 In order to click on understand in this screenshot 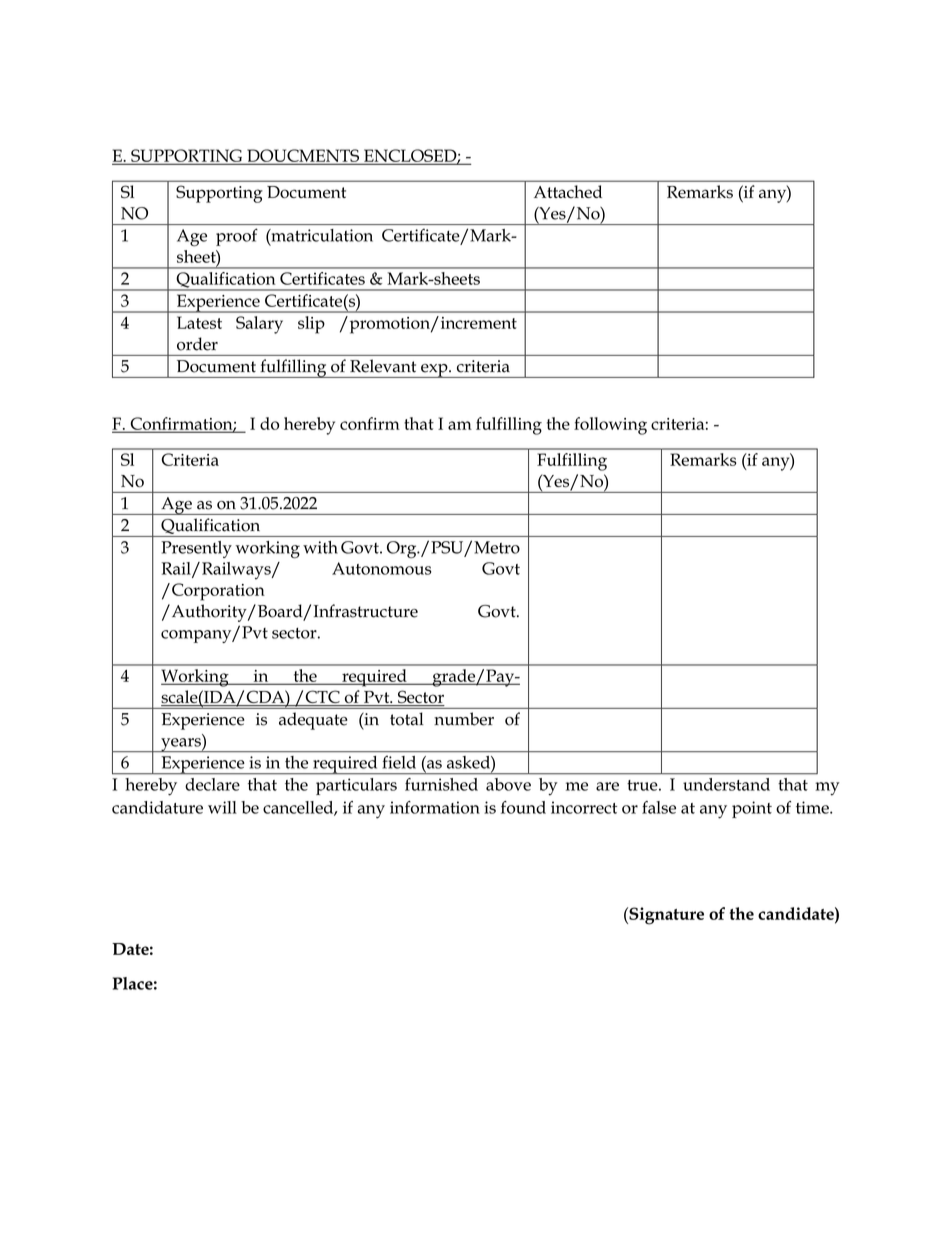, I will do `click(726, 784)`.
